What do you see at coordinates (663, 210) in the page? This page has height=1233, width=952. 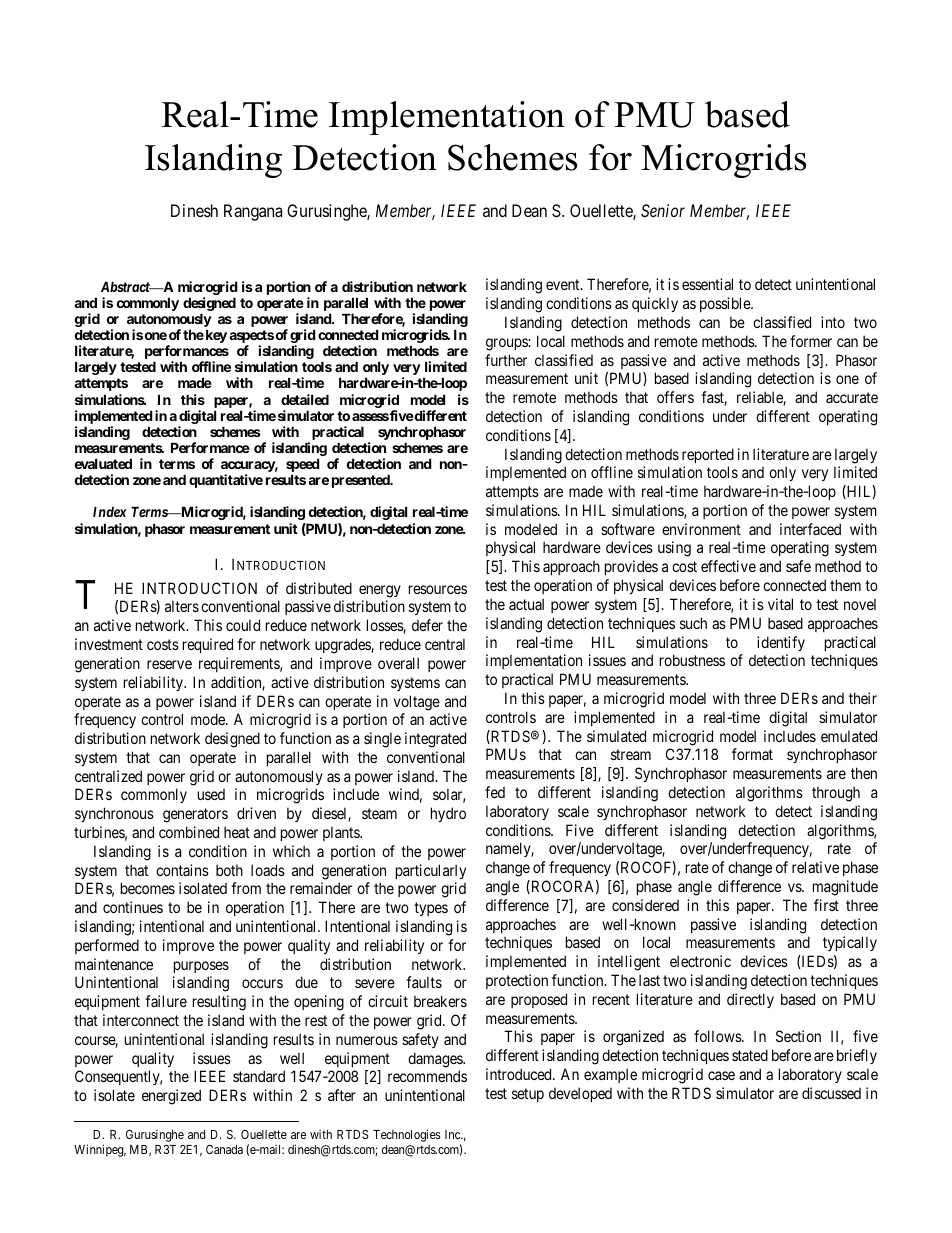 I see `Senior` at bounding box center [663, 210].
